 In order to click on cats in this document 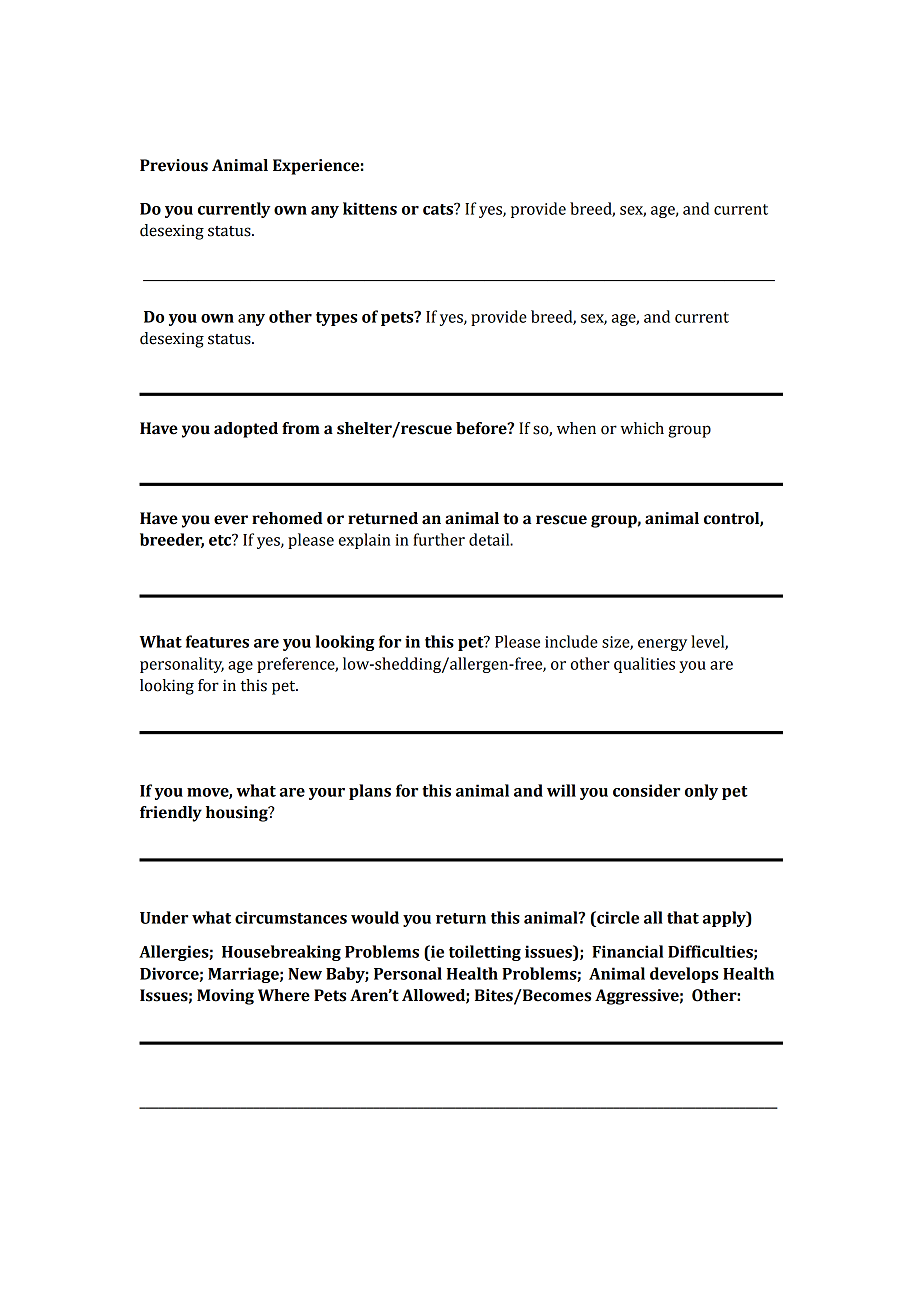, I will do `click(439, 209)`.
